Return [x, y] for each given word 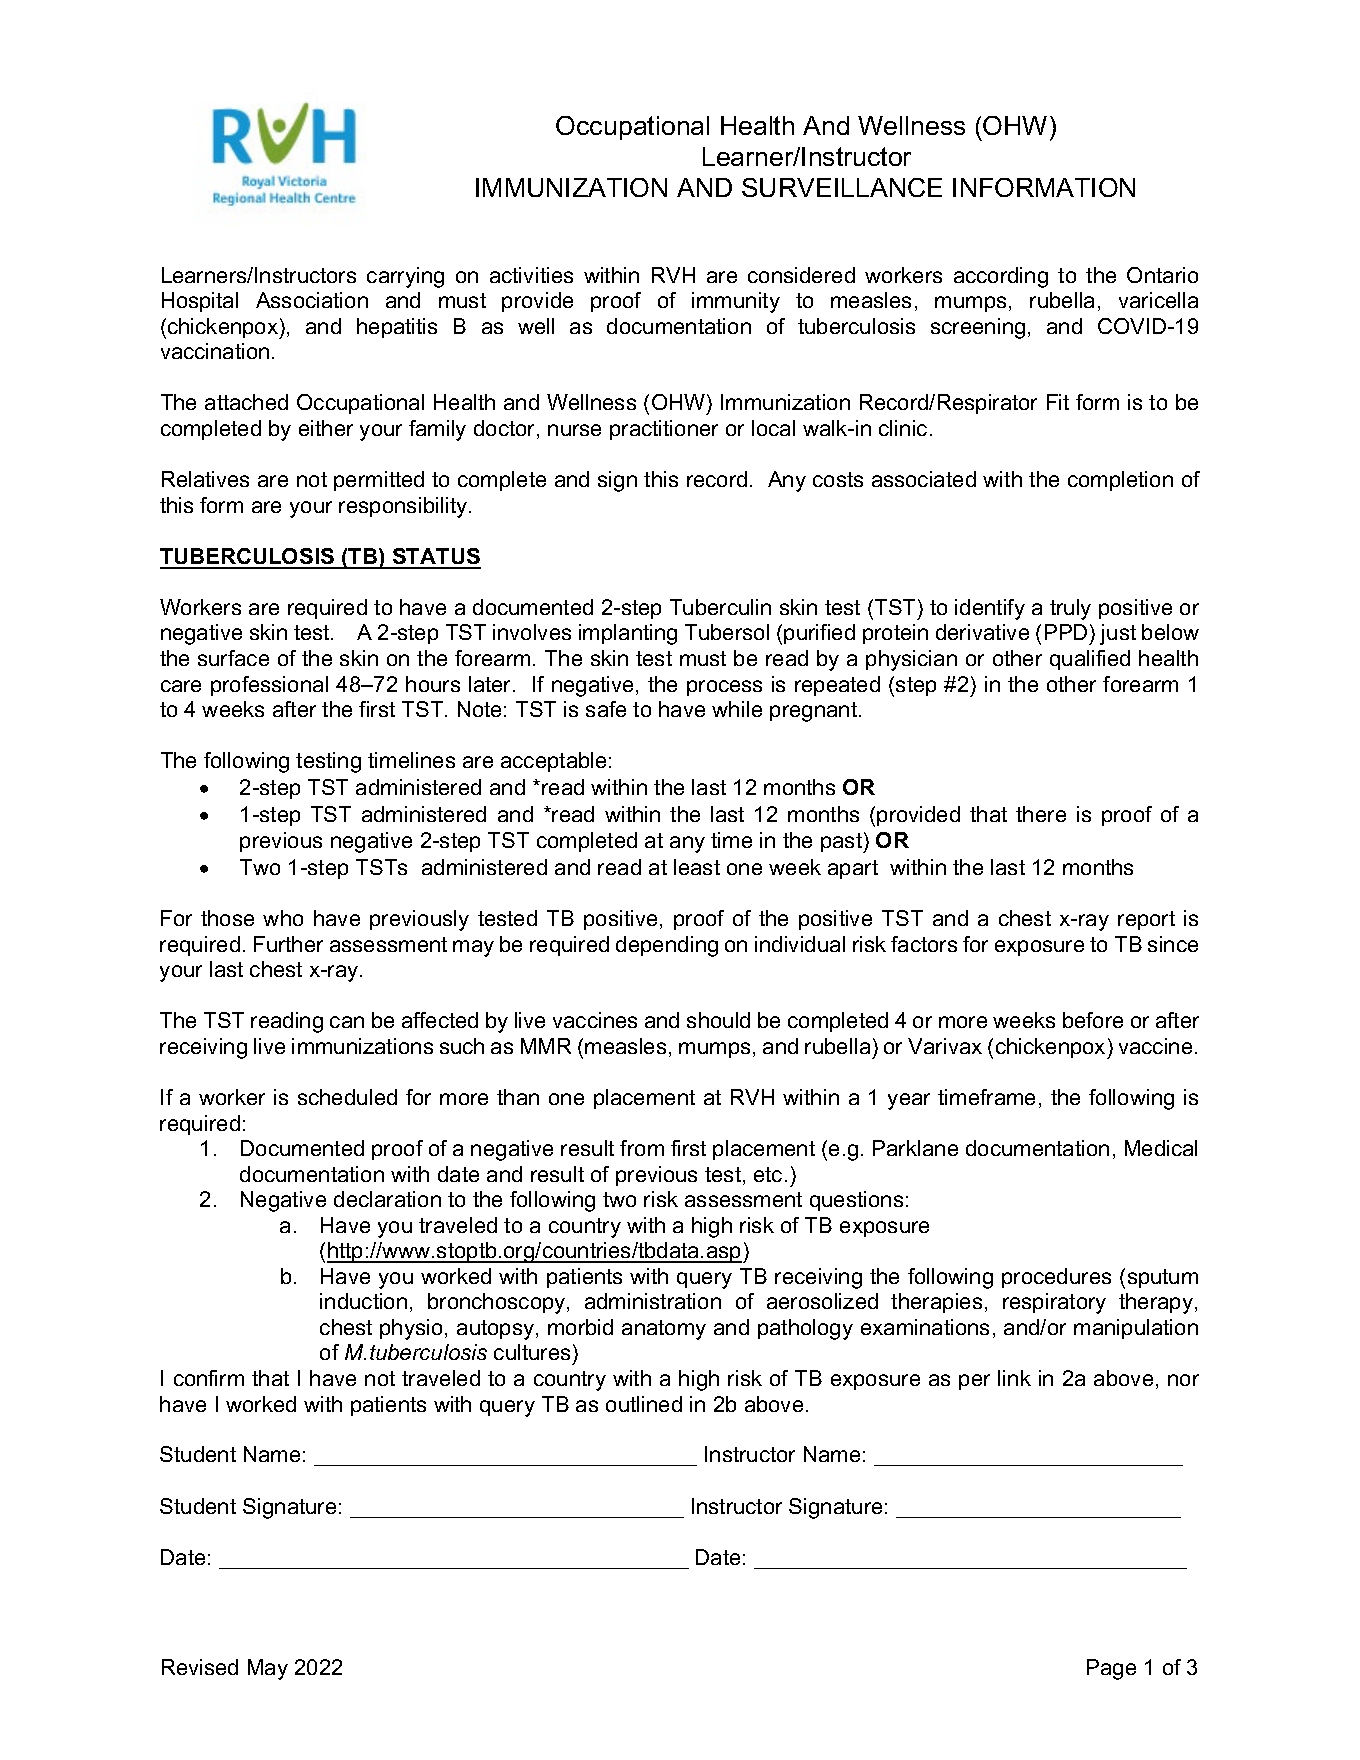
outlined [644, 1404]
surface [233, 658]
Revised [200, 1667]
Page [1111, 1669]
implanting [628, 634]
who [283, 918]
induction [363, 1301]
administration [653, 1301]
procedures [1056, 1278]
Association [312, 300]
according [1001, 277]
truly [1070, 609]
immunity [736, 302]
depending [667, 946]
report [1146, 920]
